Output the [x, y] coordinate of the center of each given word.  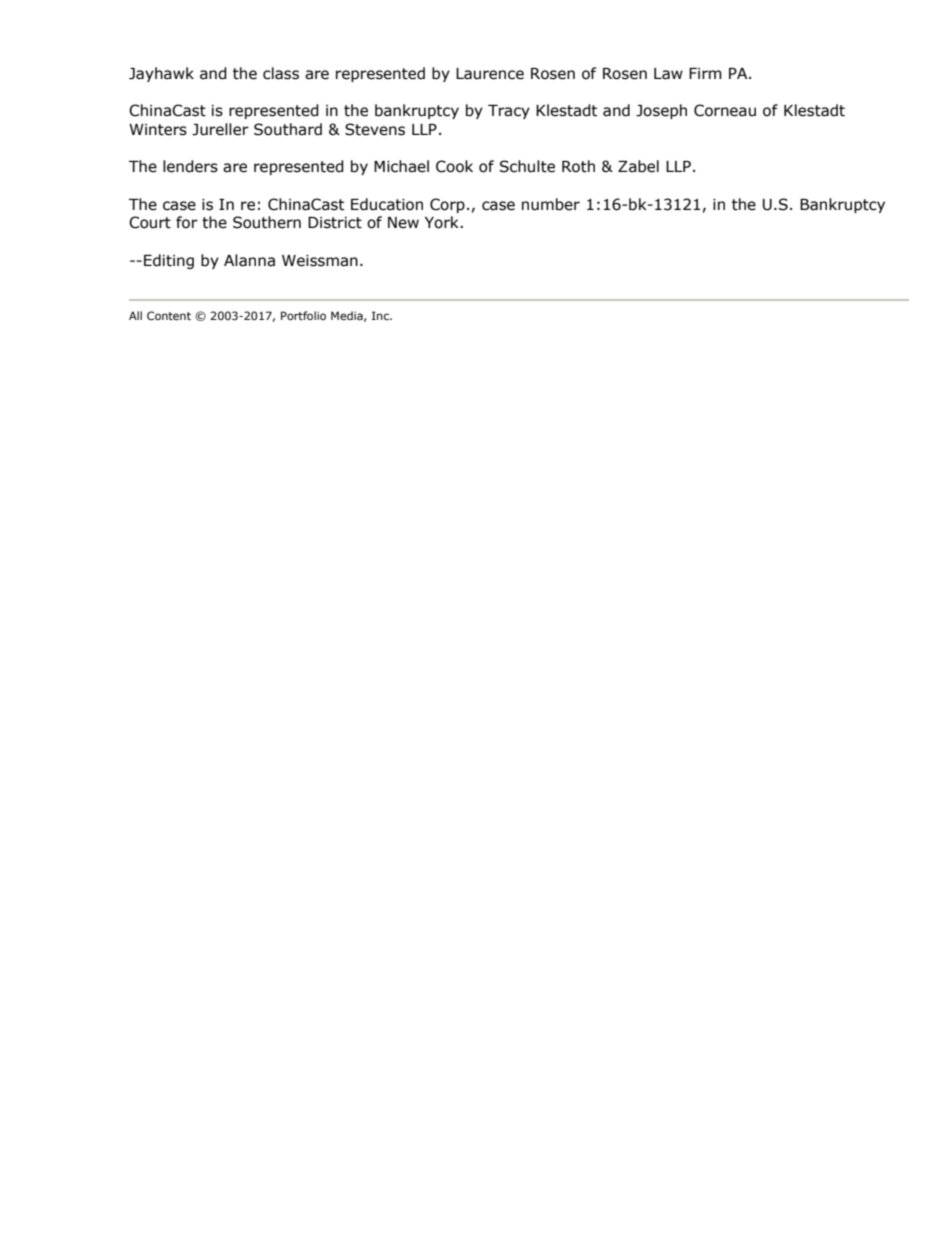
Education [387, 204]
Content [169, 315]
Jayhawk [161, 74]
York [443, 222]
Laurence [490, 74]
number [551, 204]
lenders [190, 166]
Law [668, 74]
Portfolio [303, 315]
